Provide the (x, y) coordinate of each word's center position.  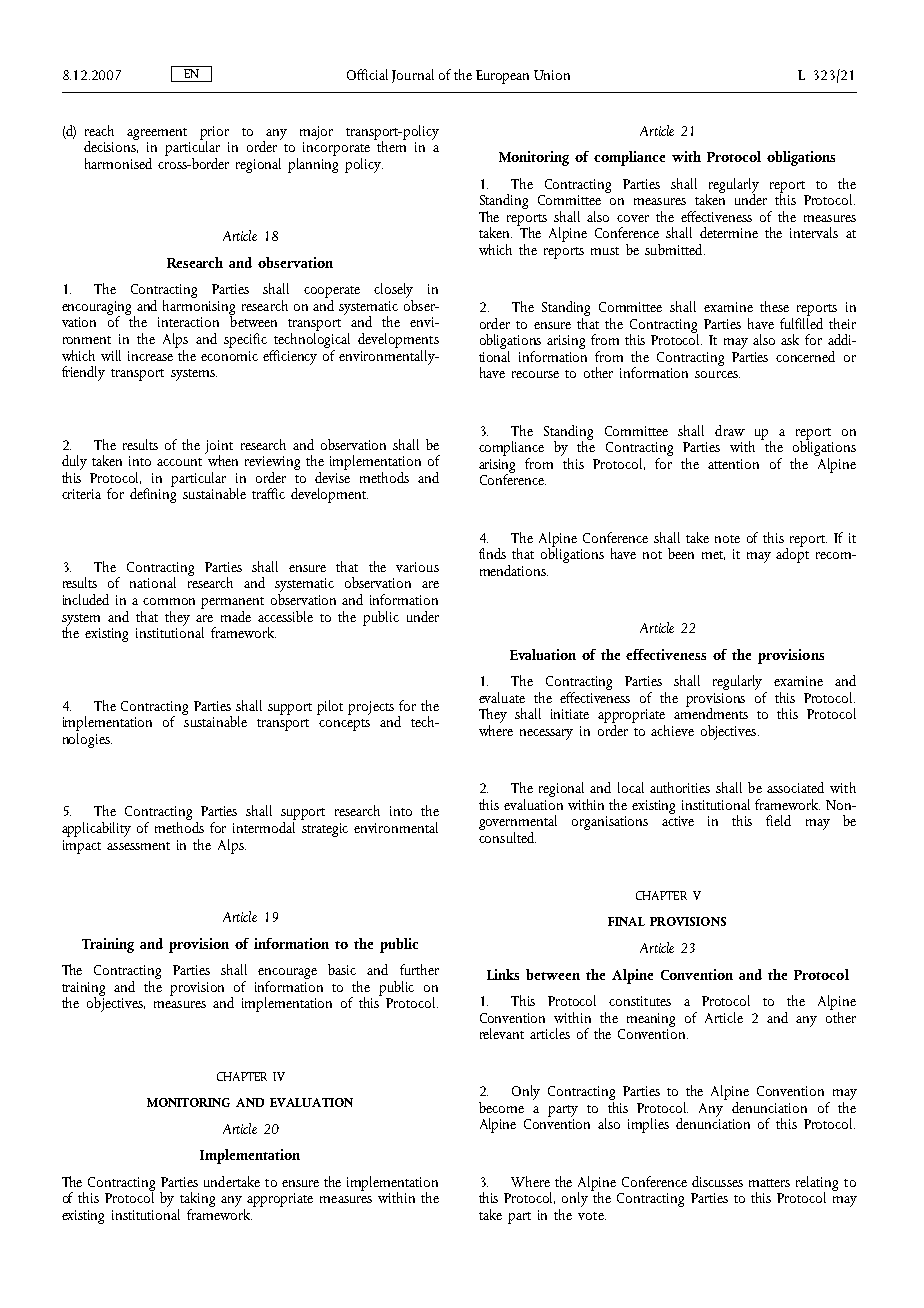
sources (717, 374)
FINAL (626, 921)
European (502, 77)
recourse (535, 374)
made (236, 616)
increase (150, 356)
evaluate (502, 697)
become (501, 1107)
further (419, 969)
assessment (138, 846)
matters (769, 1183)
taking (196, 1201)
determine (729, 232)
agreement (157, 134)
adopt (792, 554)
